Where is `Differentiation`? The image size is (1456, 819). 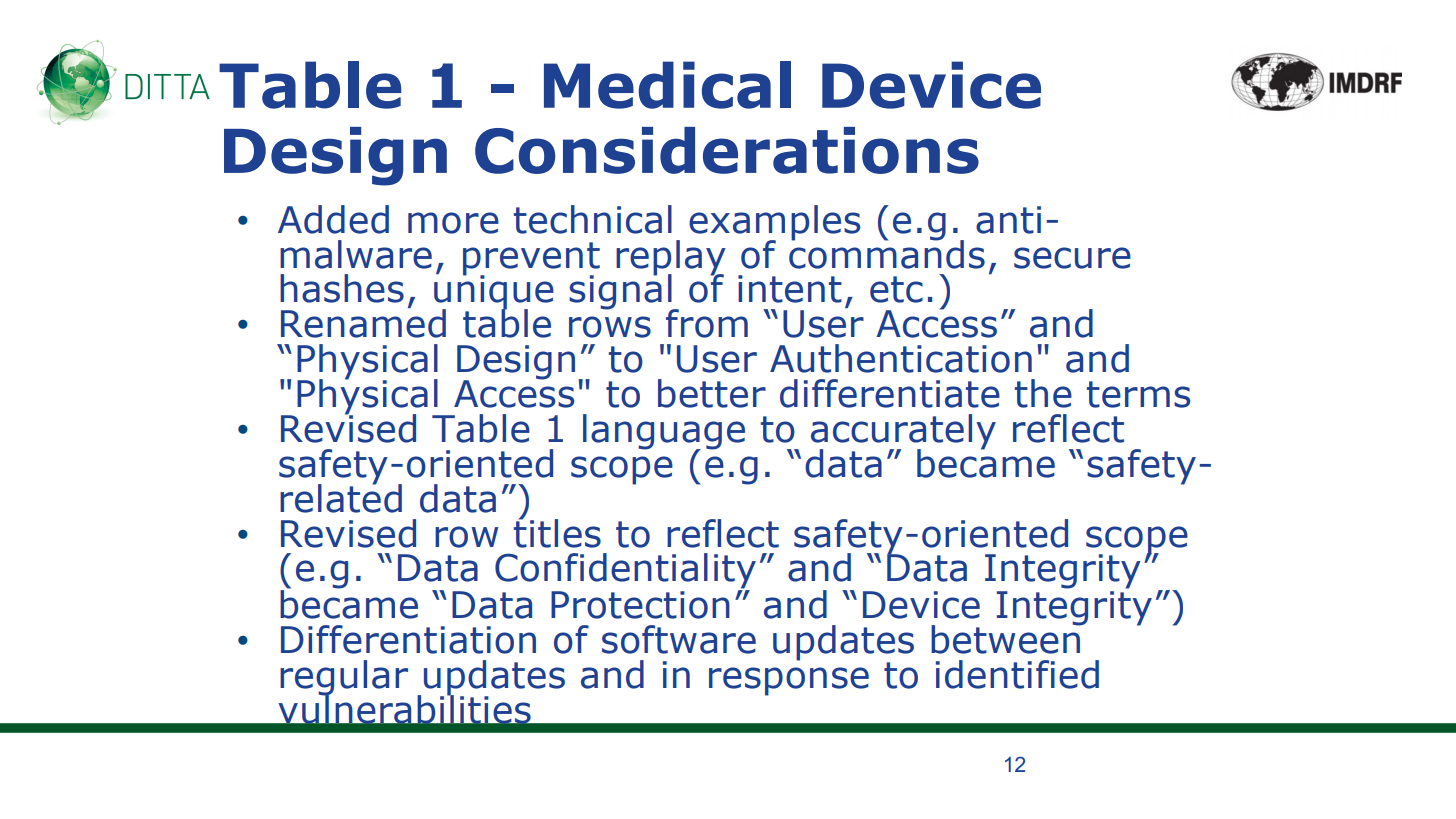 Differentiation is located at coordinates (408, 639).
